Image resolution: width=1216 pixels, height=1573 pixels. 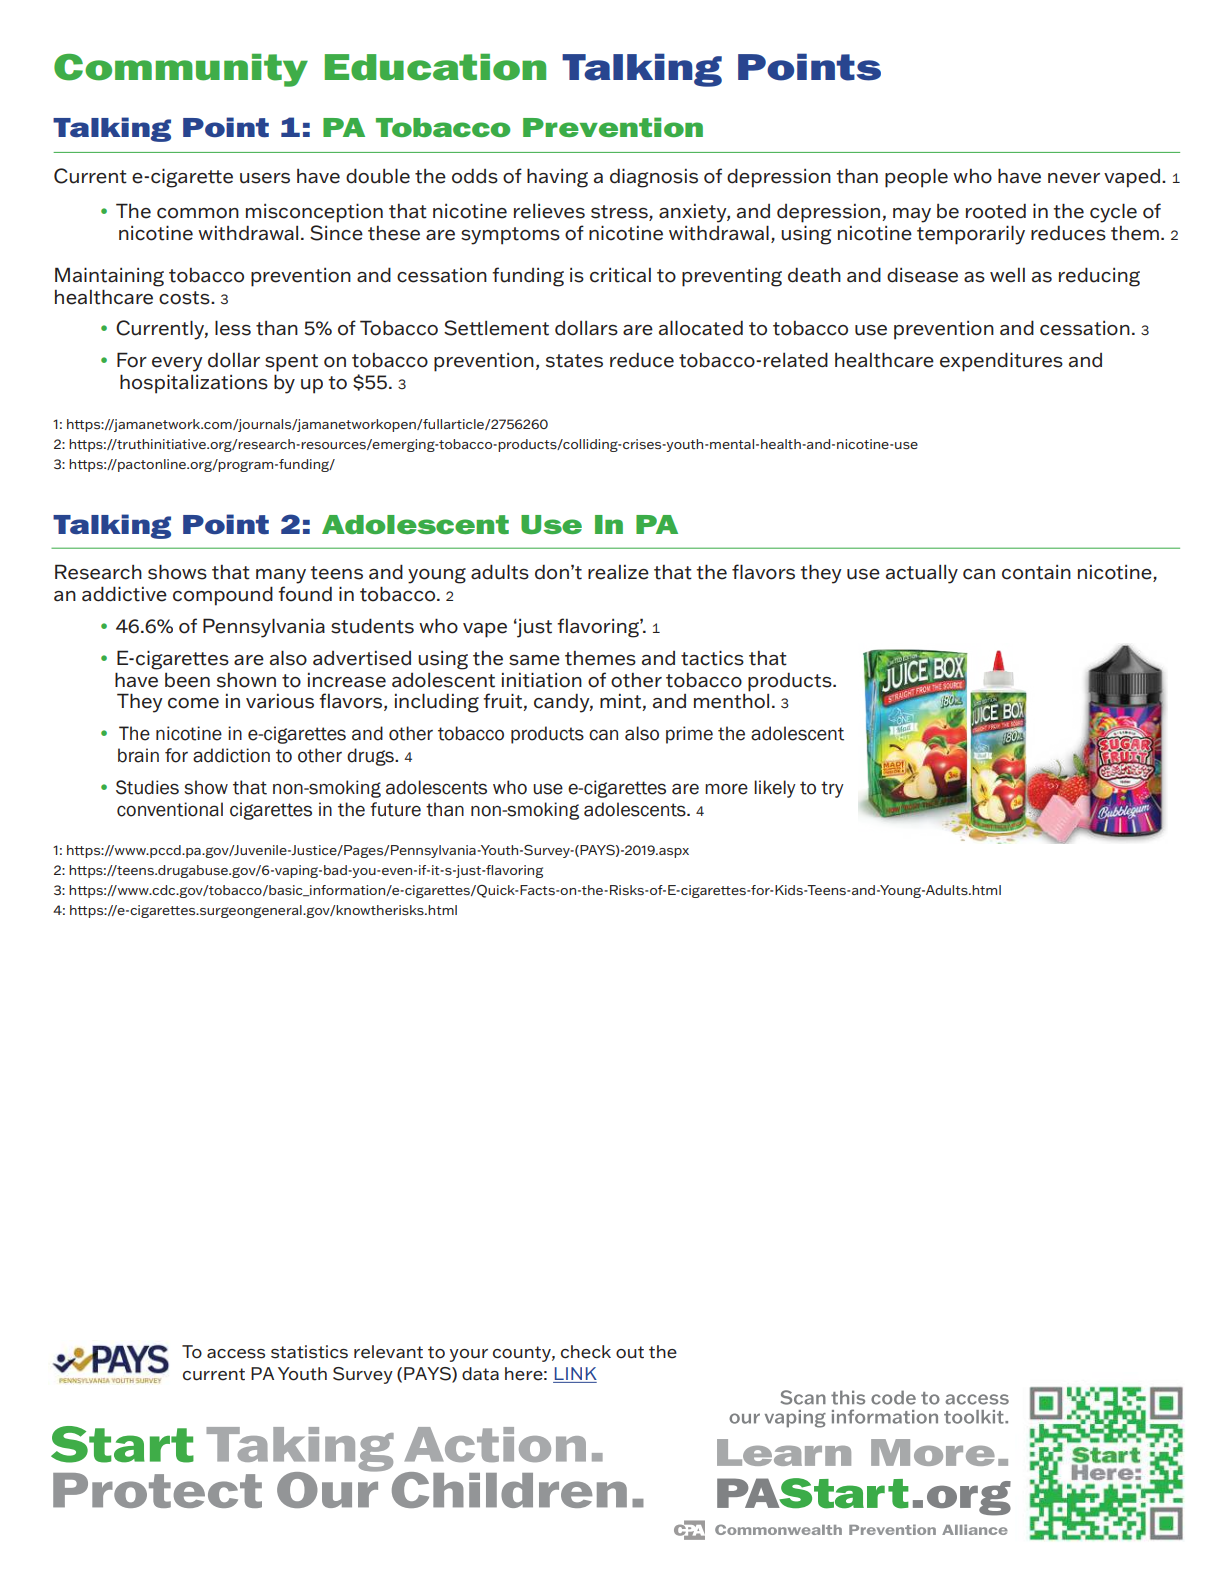 What do you see at coordinates (193, 703) in the document?
I see `come` at bounding box center [193, 703].
